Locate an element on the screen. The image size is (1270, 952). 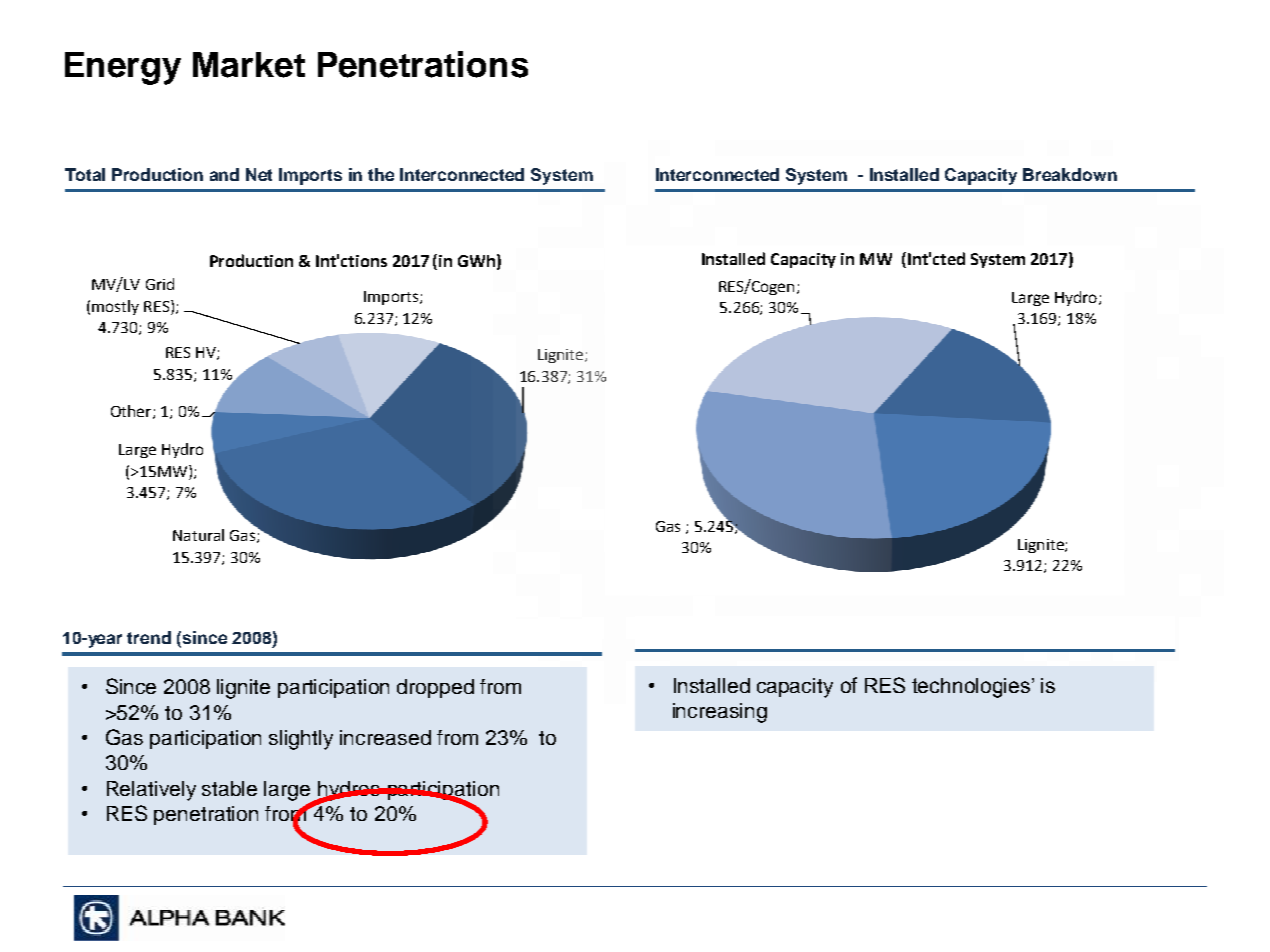
slightly is located at coordinates (301, 740).
